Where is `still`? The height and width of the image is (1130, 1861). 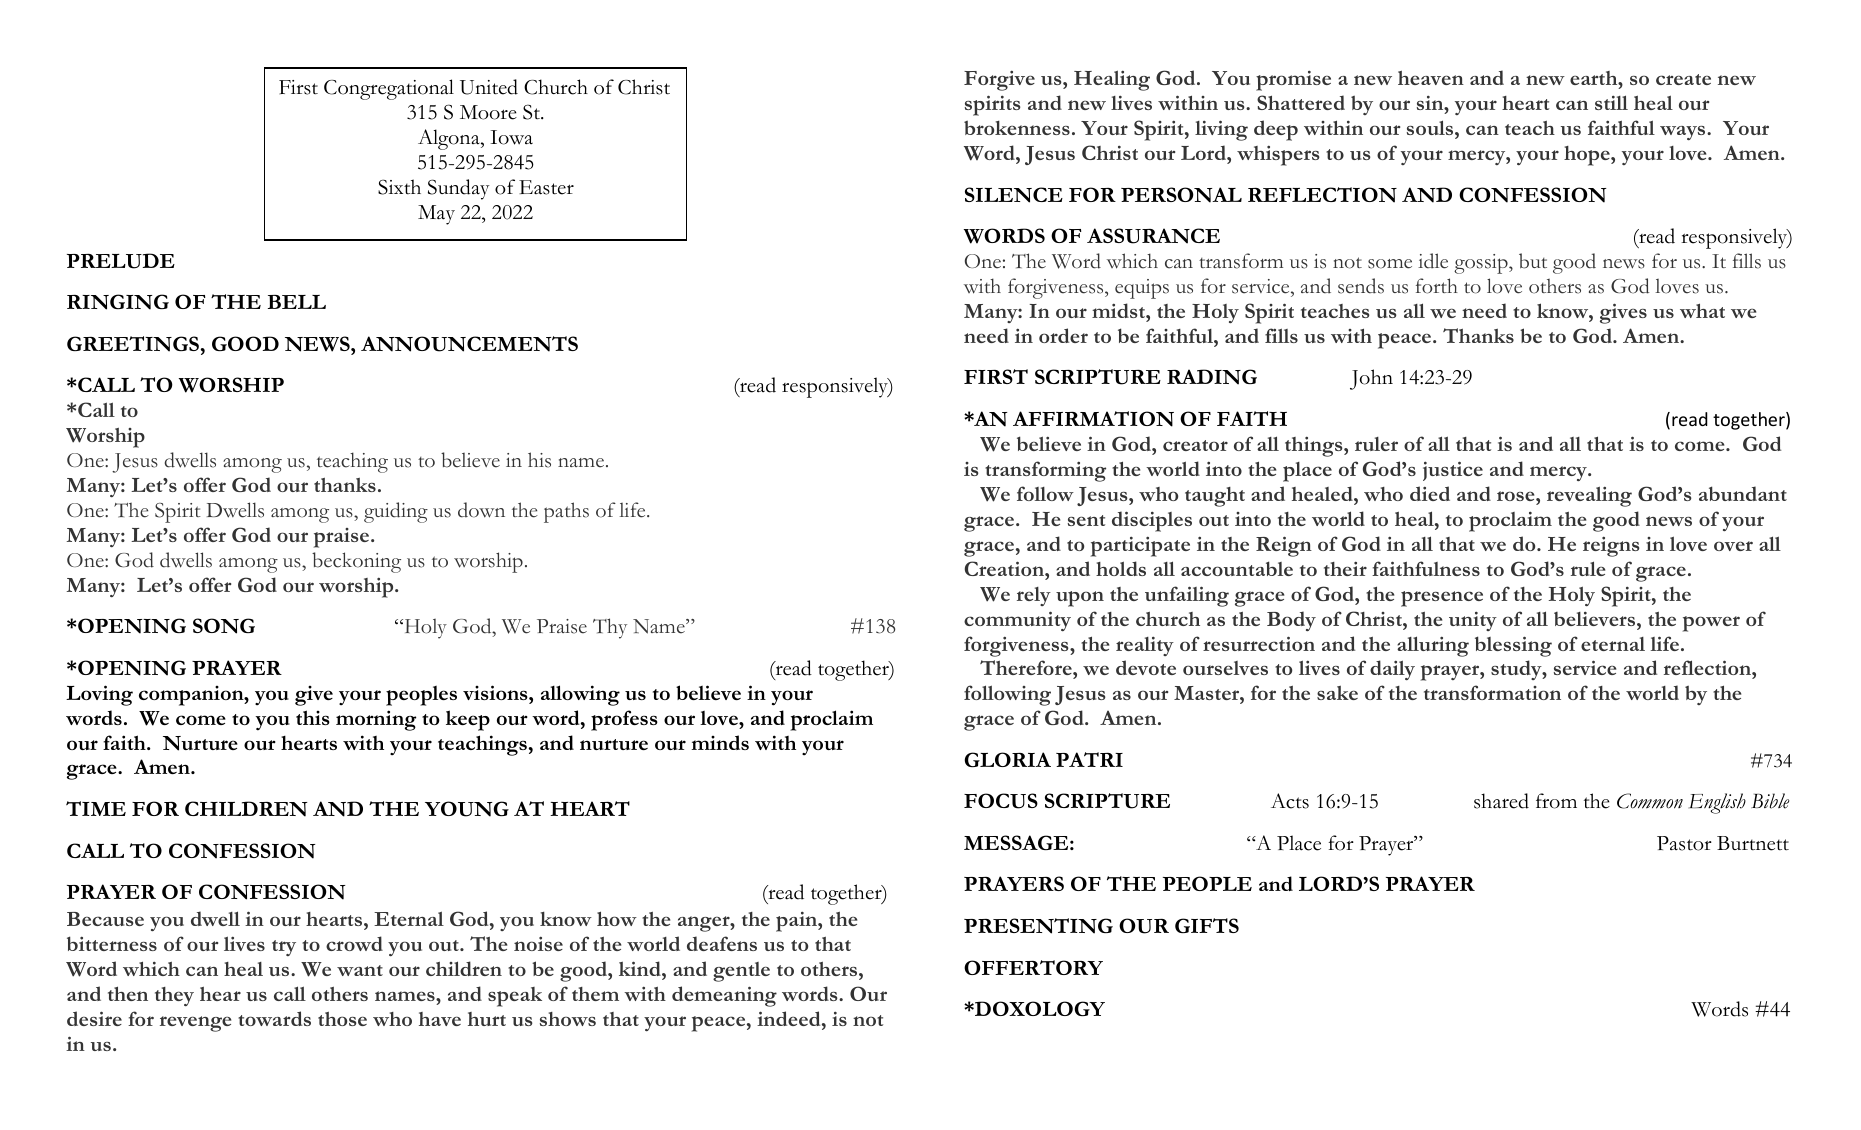 still is located at coordinates (1611, 102).
